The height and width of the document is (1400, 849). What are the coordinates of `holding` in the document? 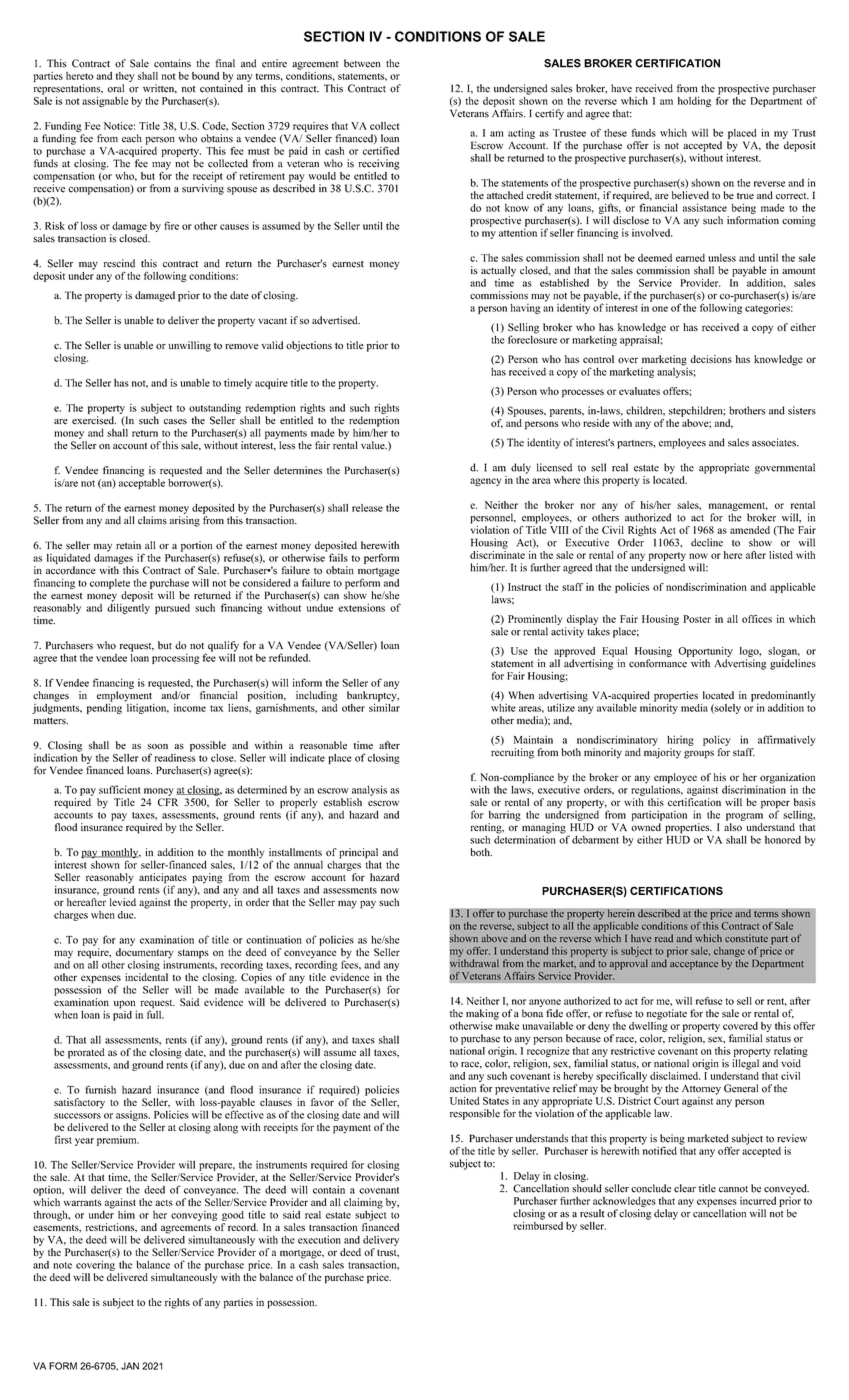 It's located at (694, 102).
